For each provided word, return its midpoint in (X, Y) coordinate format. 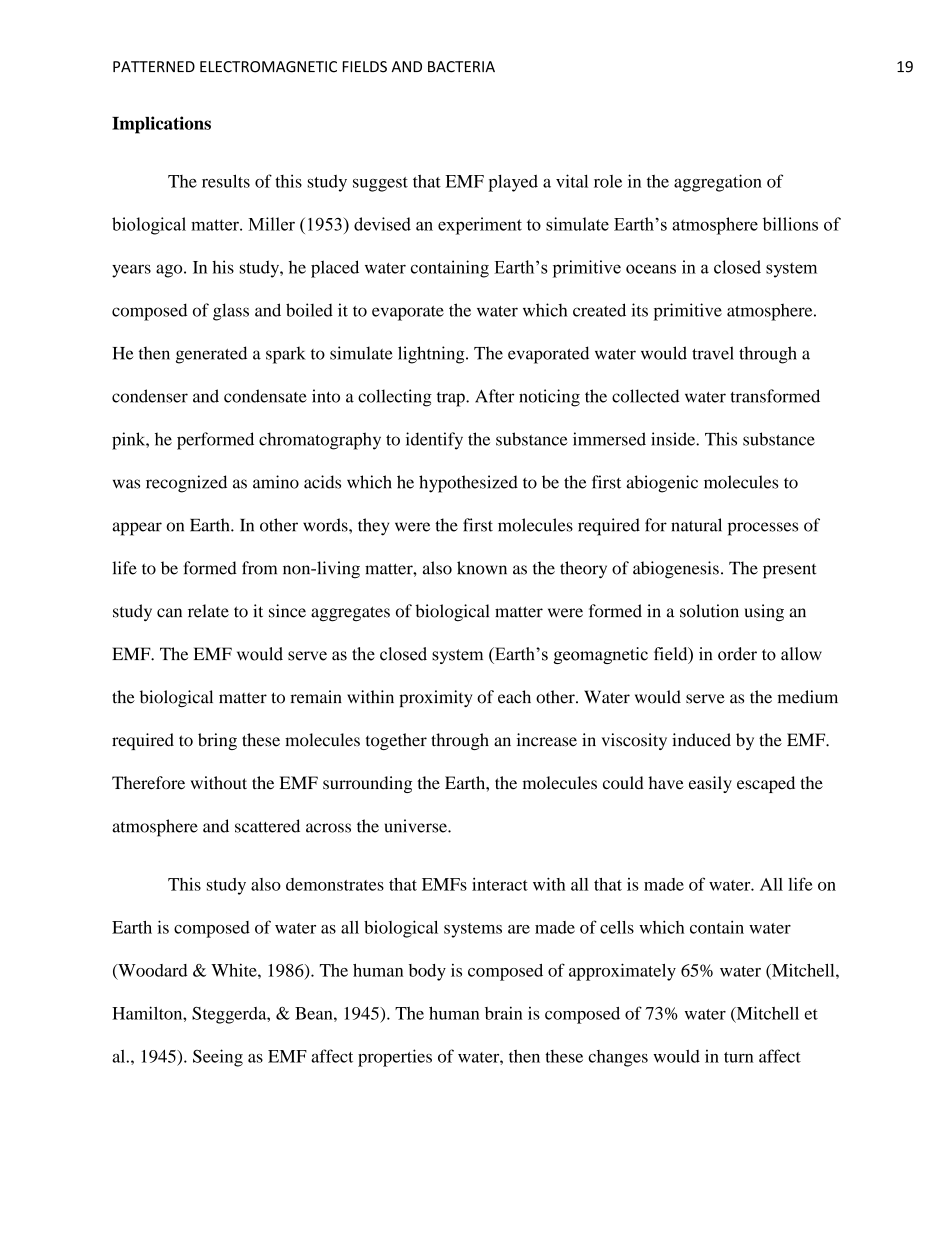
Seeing (218, 1058)
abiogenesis (676, 570)
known (482, 568)
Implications (161, 125)
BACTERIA (461, 67)
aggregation (718, 183)
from (259, 568)
